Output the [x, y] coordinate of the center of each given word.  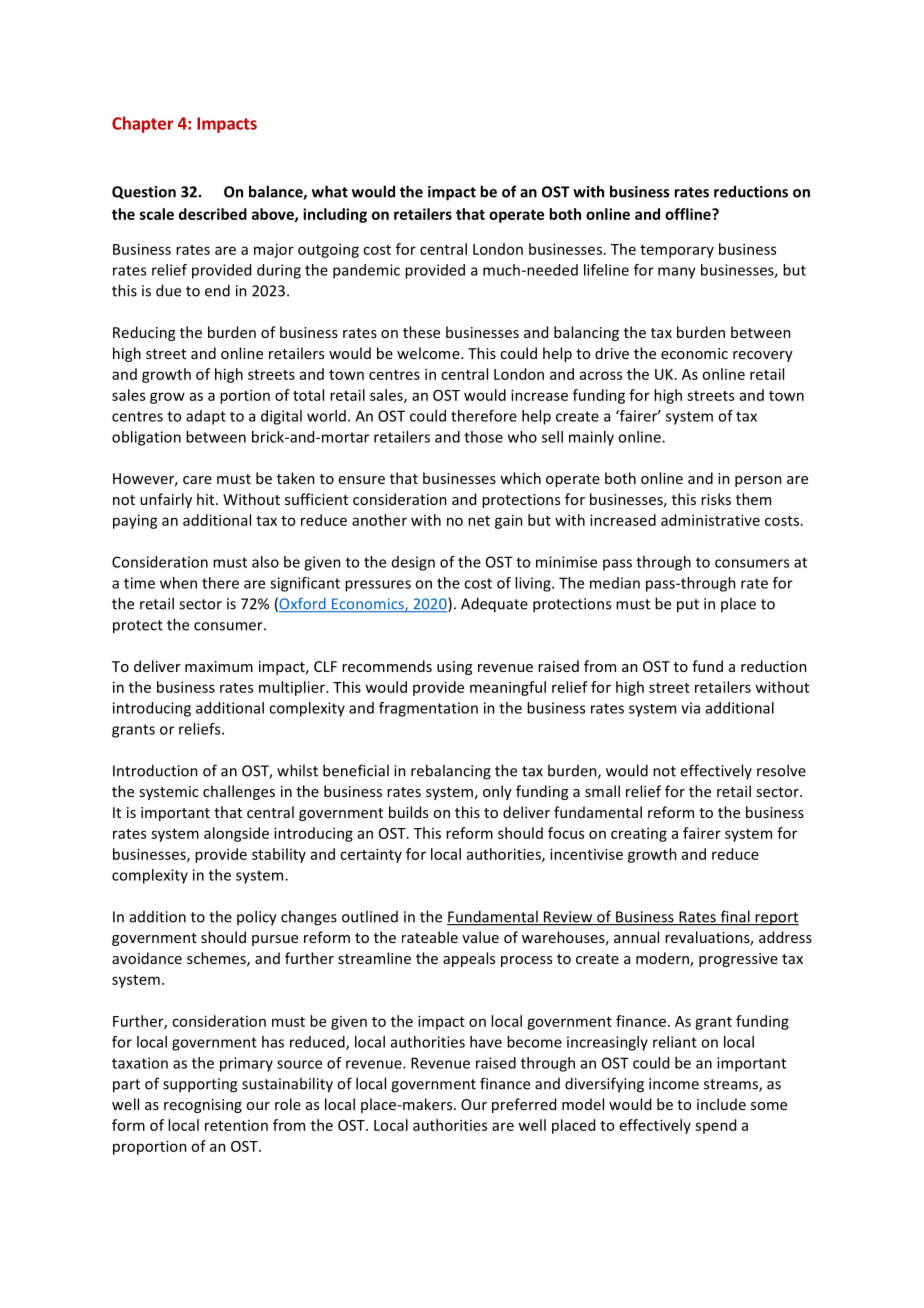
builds [408, 812]
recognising [203, 1106]
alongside [236, 834]
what [330, 191]
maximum [219, 666]
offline [689, 214]
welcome [429, 353]
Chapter [142, 124]
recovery [763, 356]
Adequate [494, 605]
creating [639, 834]
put [688, 606]
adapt [206, 417]
